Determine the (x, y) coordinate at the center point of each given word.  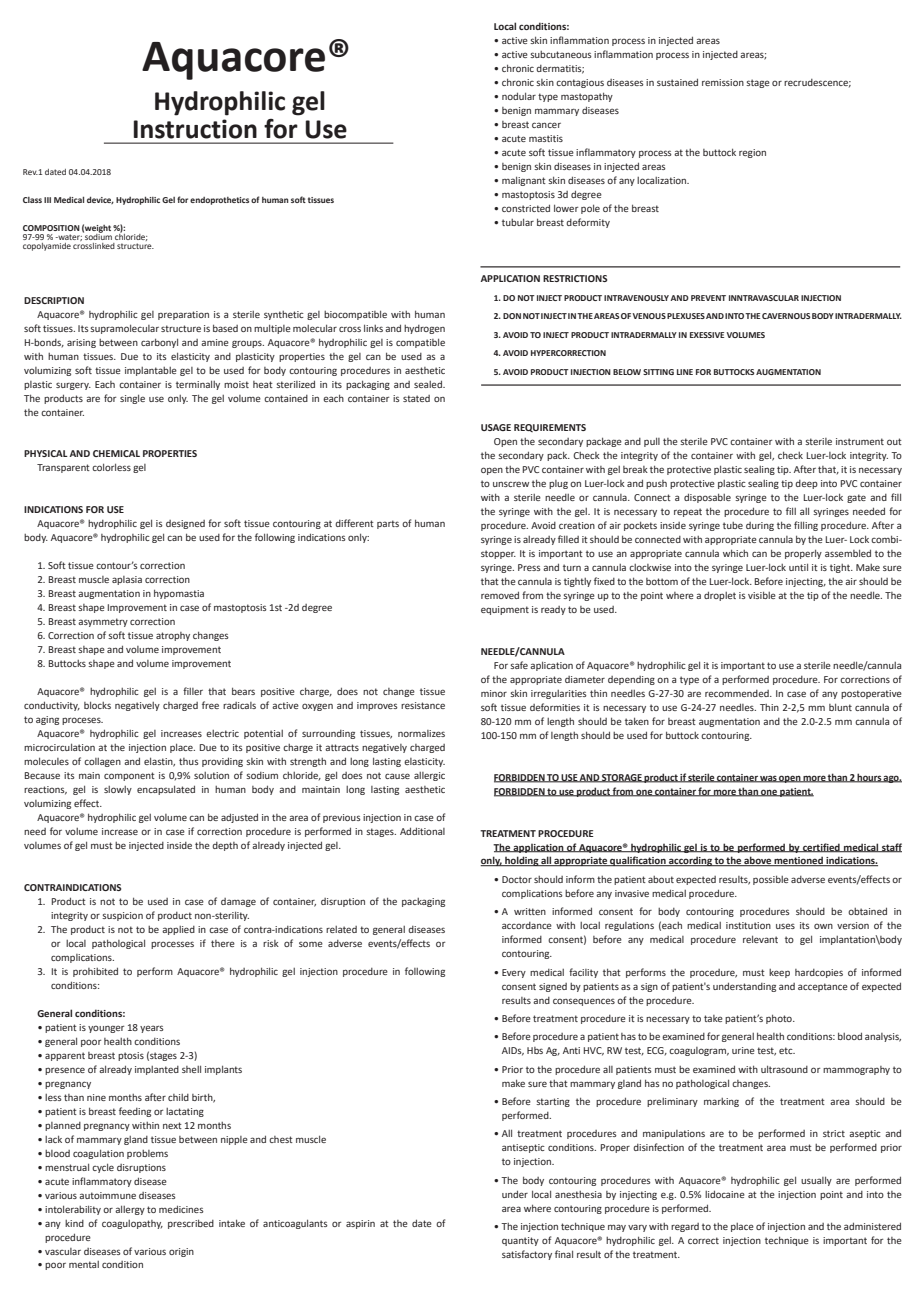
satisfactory (527, 1255)
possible (771, 880)
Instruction (195, 129)
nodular (519, 96)
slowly (118, 790)
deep (806, 484)
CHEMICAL (116, 453)
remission (723, 82)
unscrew (511, 484)
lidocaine (725, 1194)
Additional (422, 831)
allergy (130, 1210)
